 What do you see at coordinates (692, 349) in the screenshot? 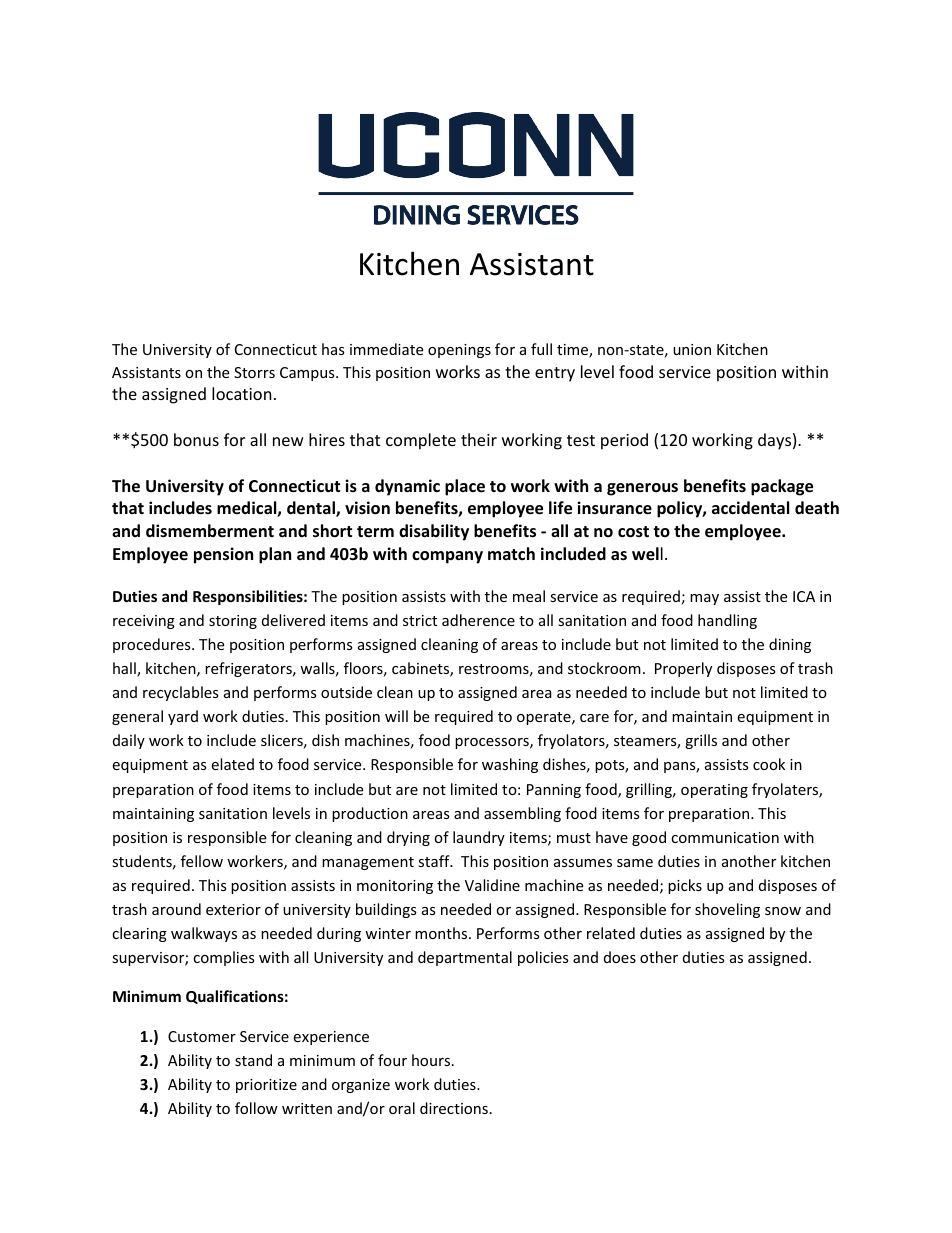
I see `union` at bounding box center [692, 349].
